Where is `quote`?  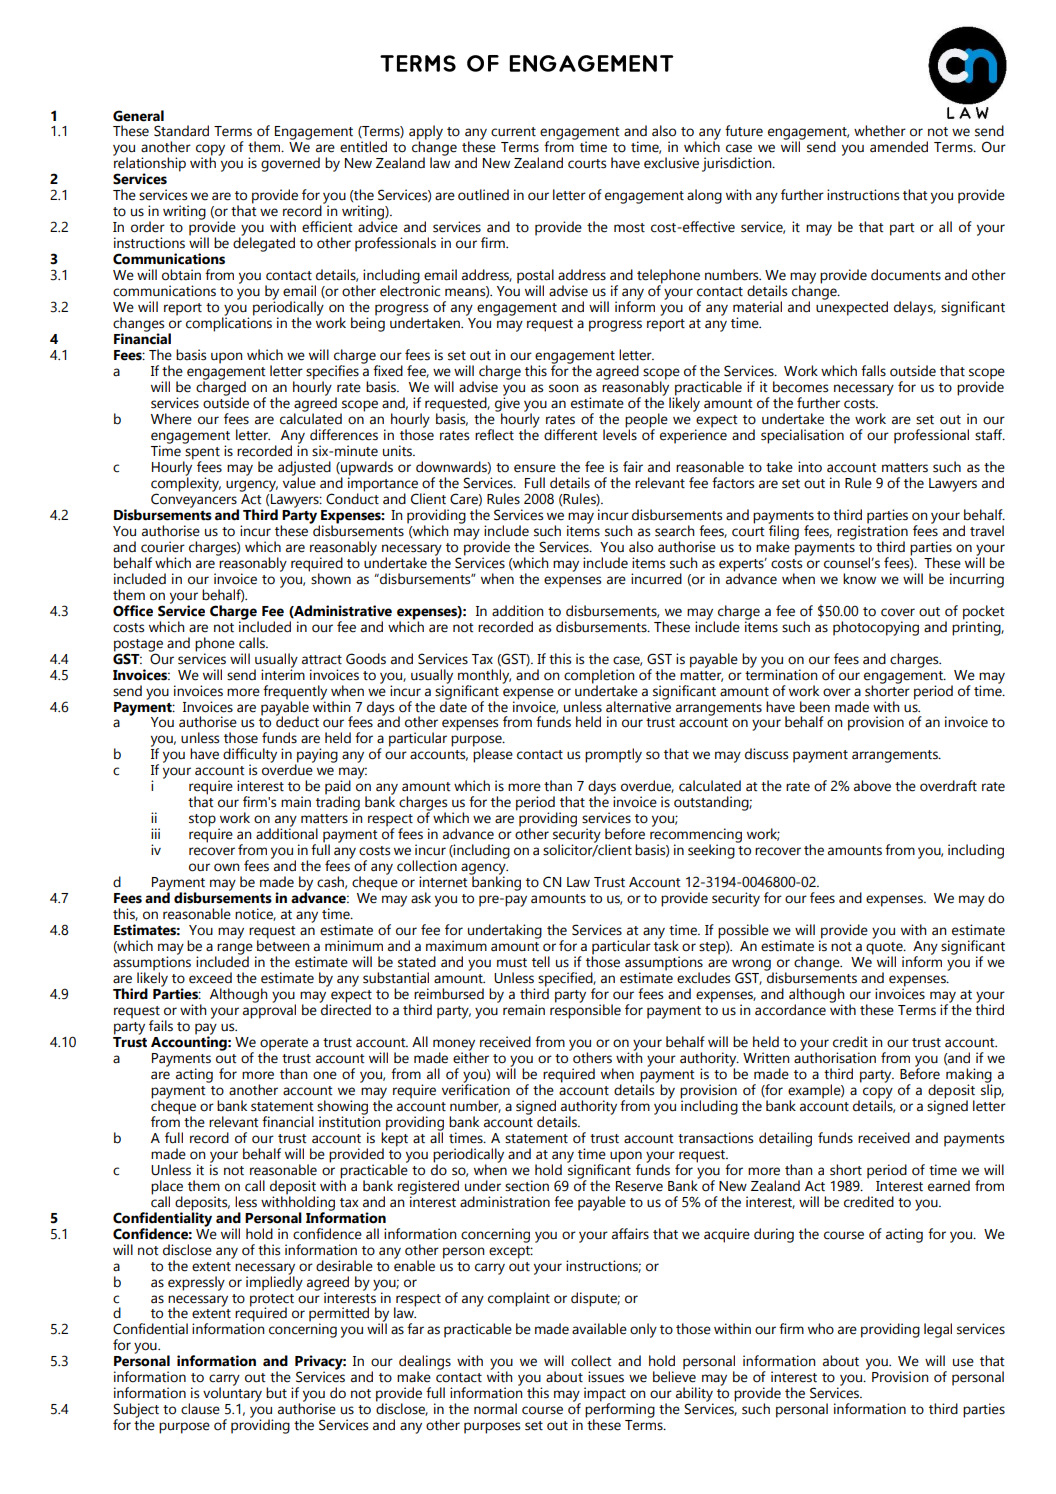
quote is located at coordinates (885, 949).
